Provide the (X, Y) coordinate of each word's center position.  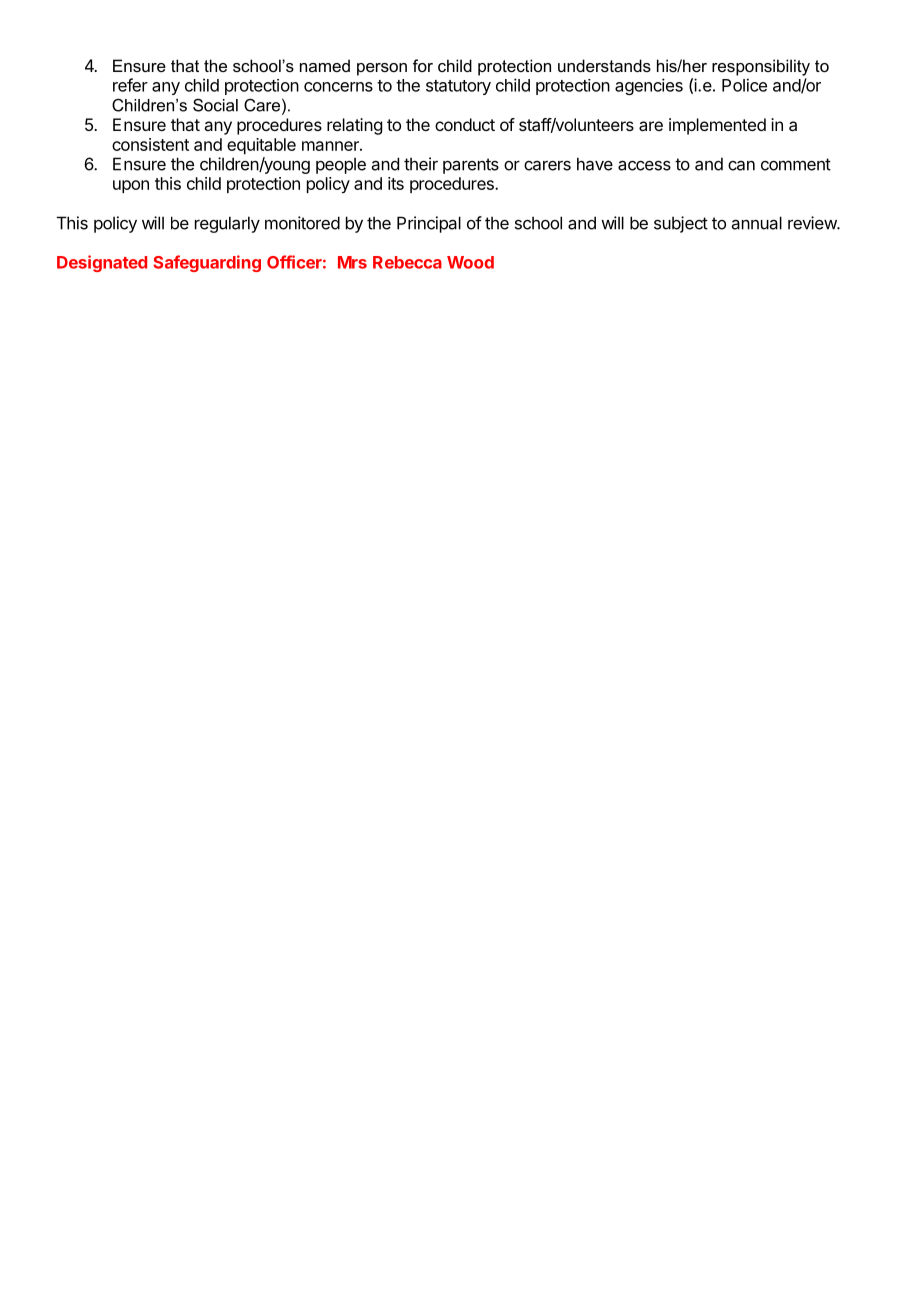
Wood (470, 262)
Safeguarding (207, 263)
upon (131, 186)
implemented (717, 126)
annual (757, 223)
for (423, 65)
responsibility (761, 67)
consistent (150, 144)
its (396, 183)
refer (130, 85)
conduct (465, 124)
